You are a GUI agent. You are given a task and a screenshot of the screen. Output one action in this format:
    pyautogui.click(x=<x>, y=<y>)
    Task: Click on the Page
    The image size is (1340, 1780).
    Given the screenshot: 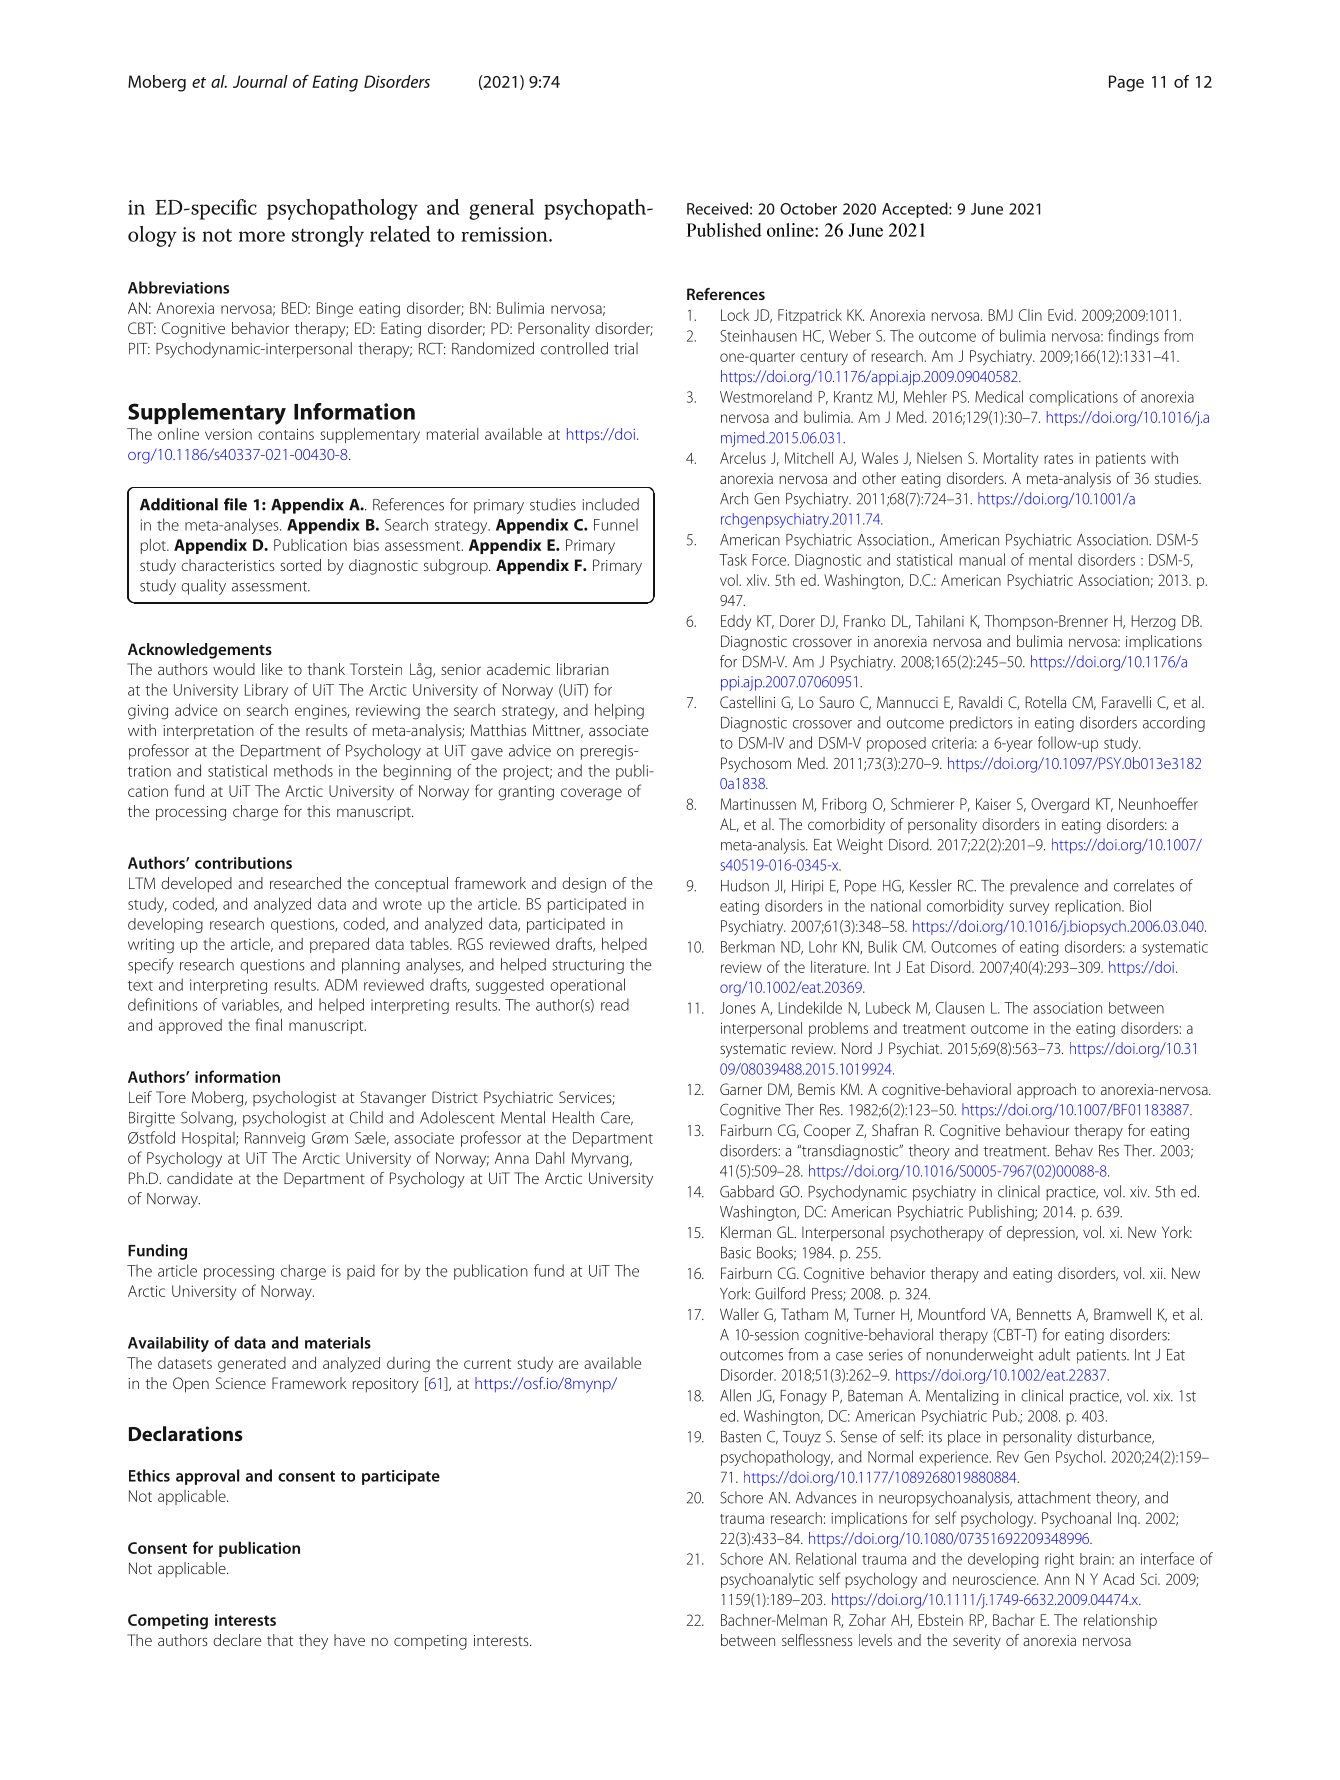 What is the action you would take?
    pyautogui.click(x=1126, y=83)
